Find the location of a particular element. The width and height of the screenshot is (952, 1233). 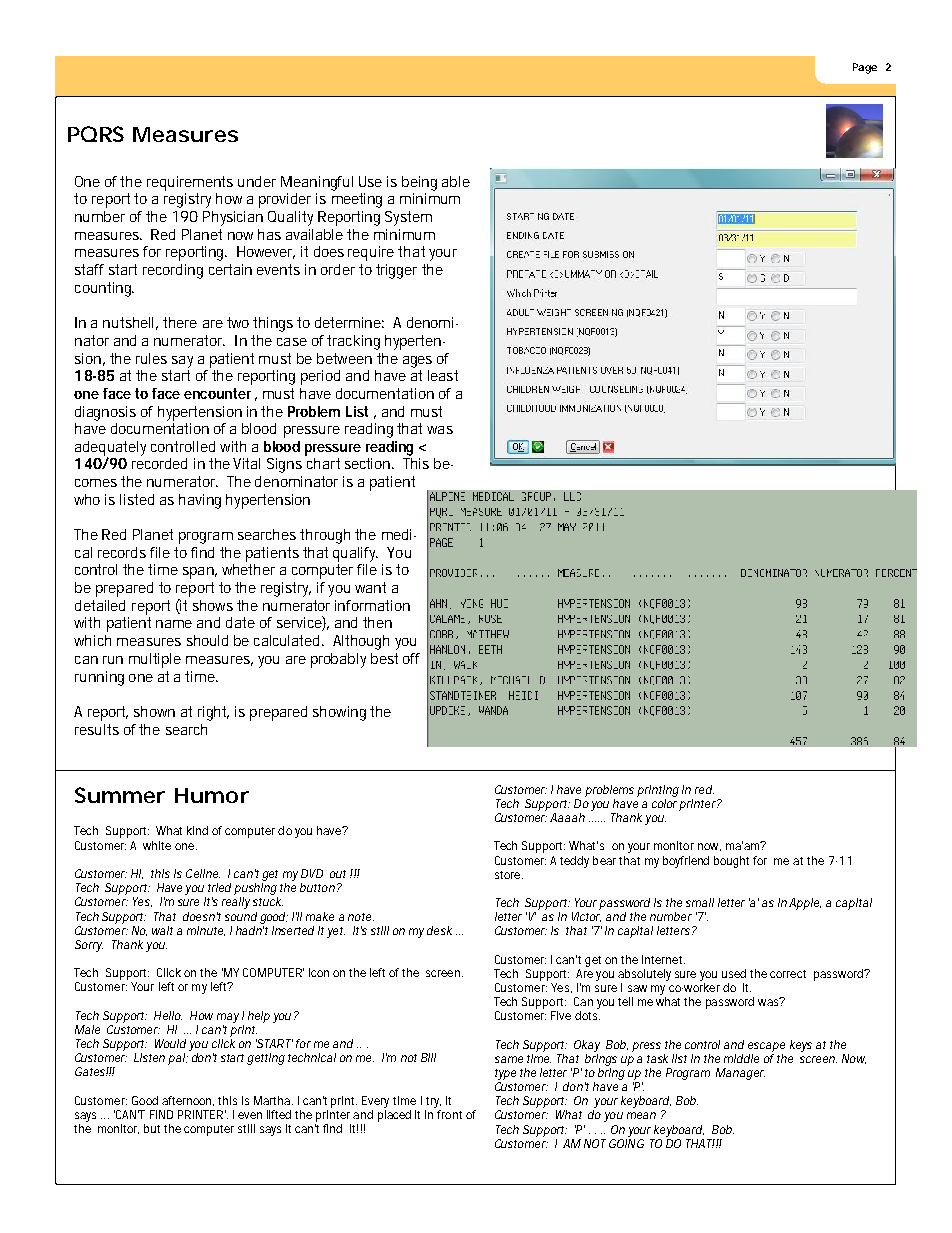

color is located at coordinates (664, 802).
